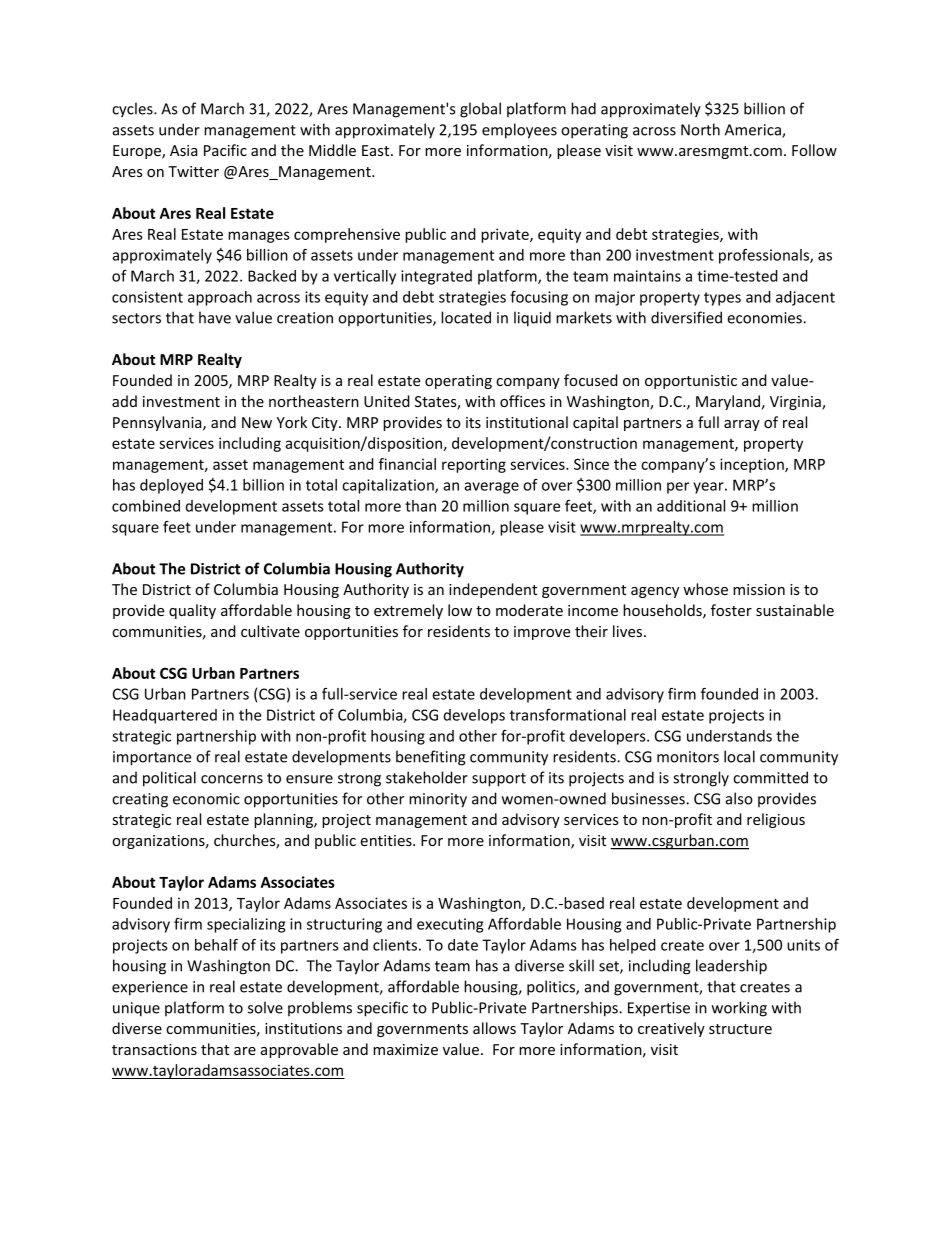 The height and width of the document is (1233, 952). Describe the element at coordinates (740, 1029) in the document. I see `structure` at that location.
